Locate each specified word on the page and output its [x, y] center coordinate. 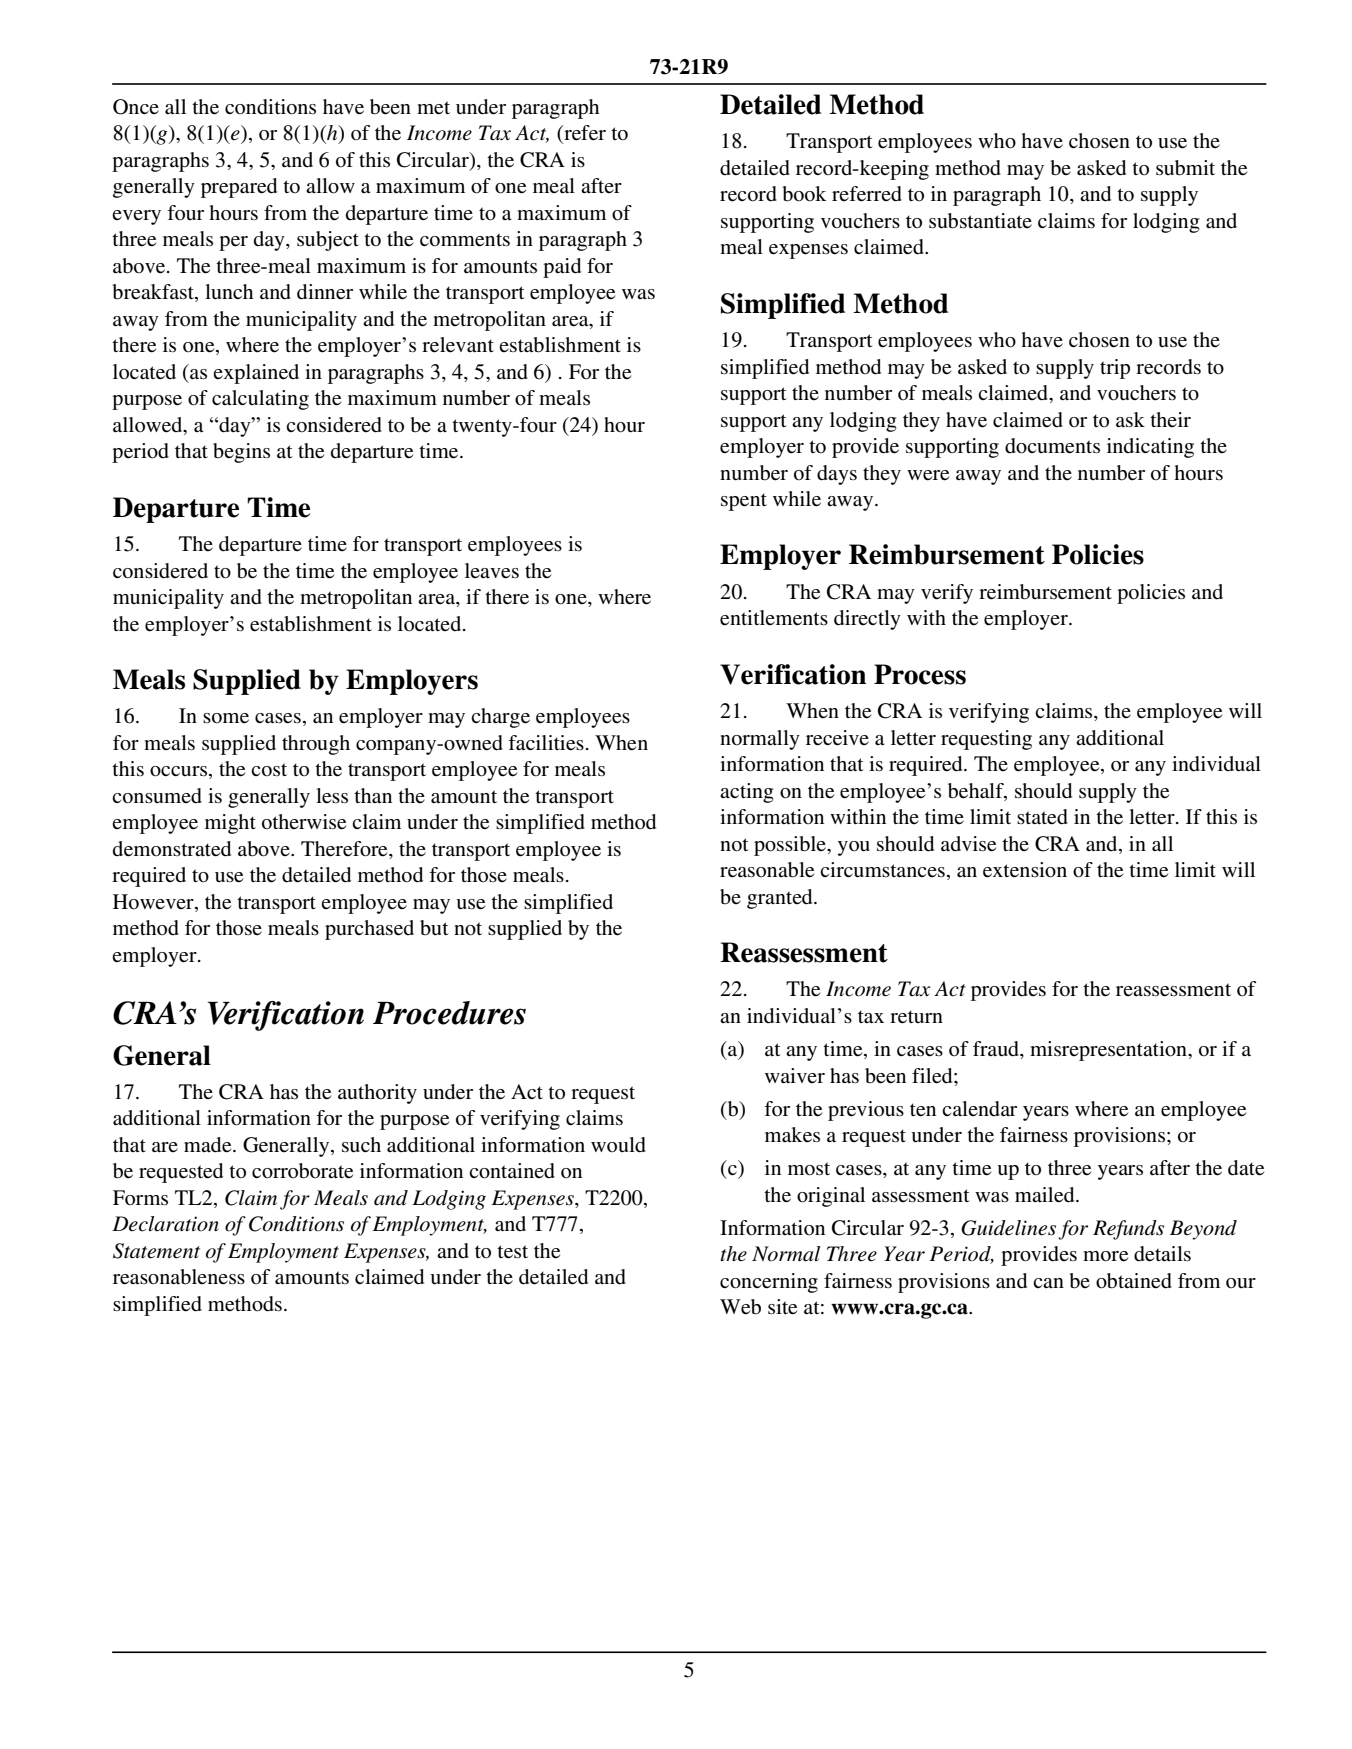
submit [1185, 168]
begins [241, 453]
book [804, 194]
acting [746, 793]
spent [744, 502]
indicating [1150, 448]
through [316, 745]
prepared [239, 188]
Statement [156, 1251]
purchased [369, 930]
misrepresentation [1109, 1051]
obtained [1134, 1281]
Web [740, 1307]
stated [1042, 817]
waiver [795, 1075]
